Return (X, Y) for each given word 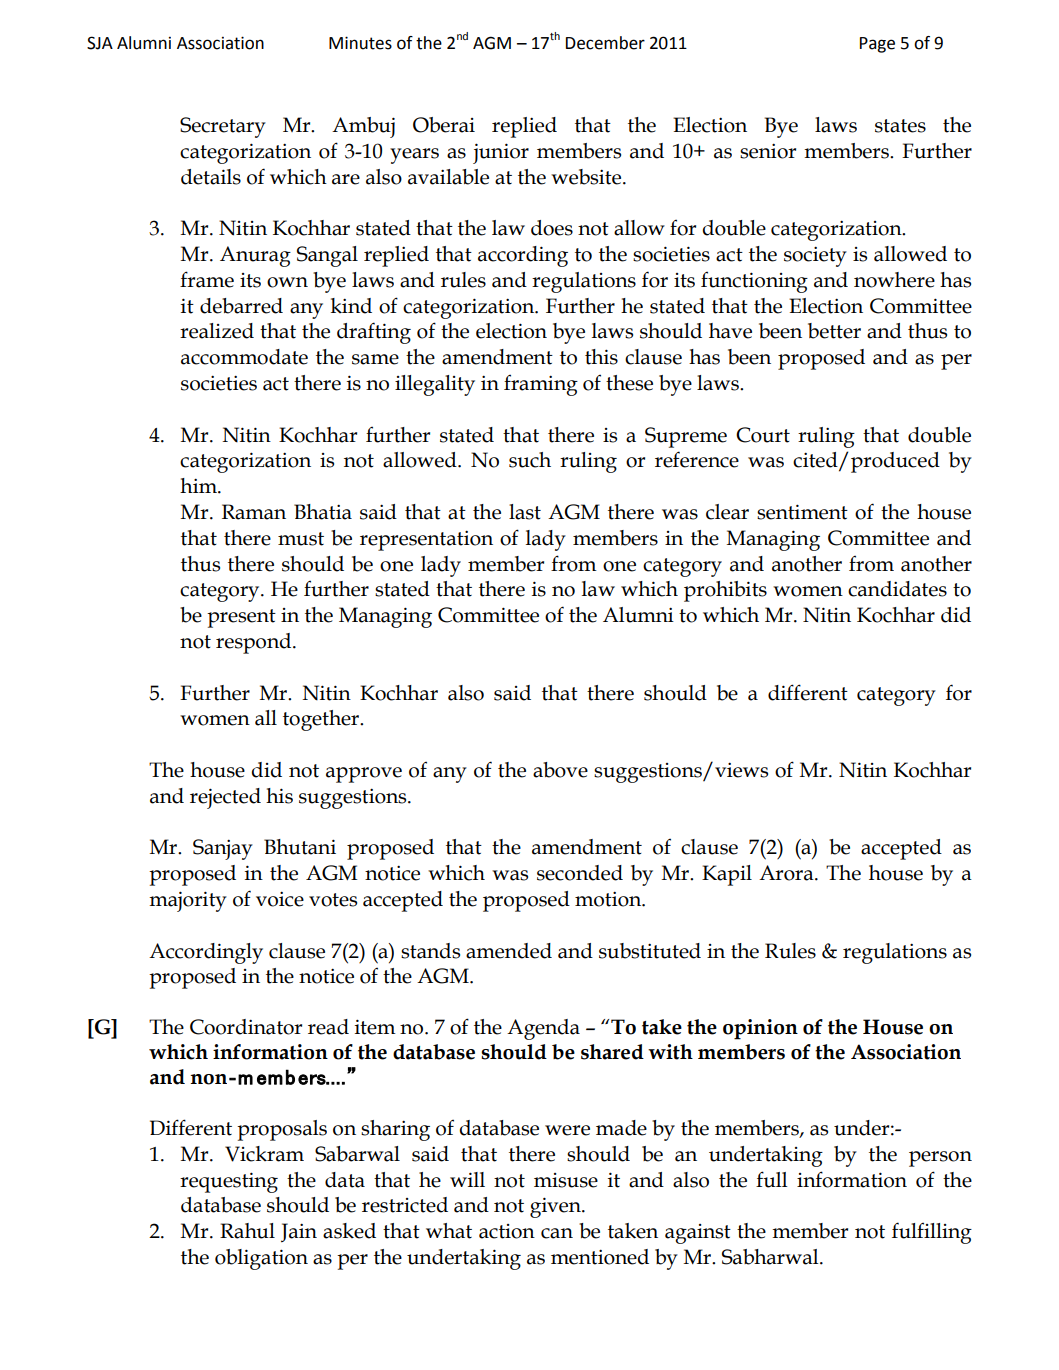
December (605, 43)
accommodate (244, 357)
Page (877, 45)
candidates (897, 589)
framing (541, 385)
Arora (787, 873)
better (834, 331)
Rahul (247, 1231)
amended (509, 951)
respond (255, 643)
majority (188, 901)
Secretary (223, 127)
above (560, 770)
